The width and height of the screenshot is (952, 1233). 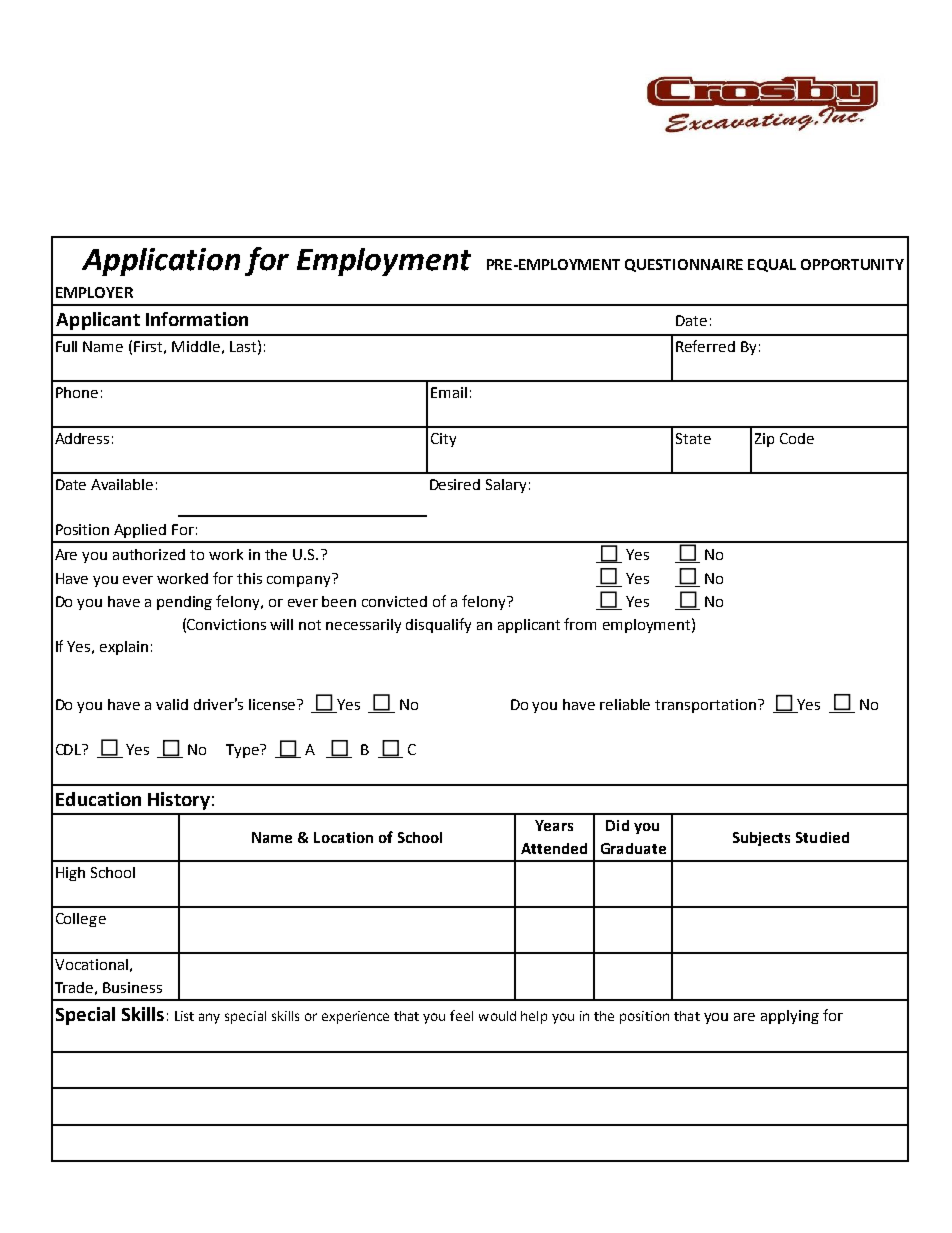 What do you see at coordinates (132, 987) in the screenshot?
I see `Business` at bounding box center [132, 987].
